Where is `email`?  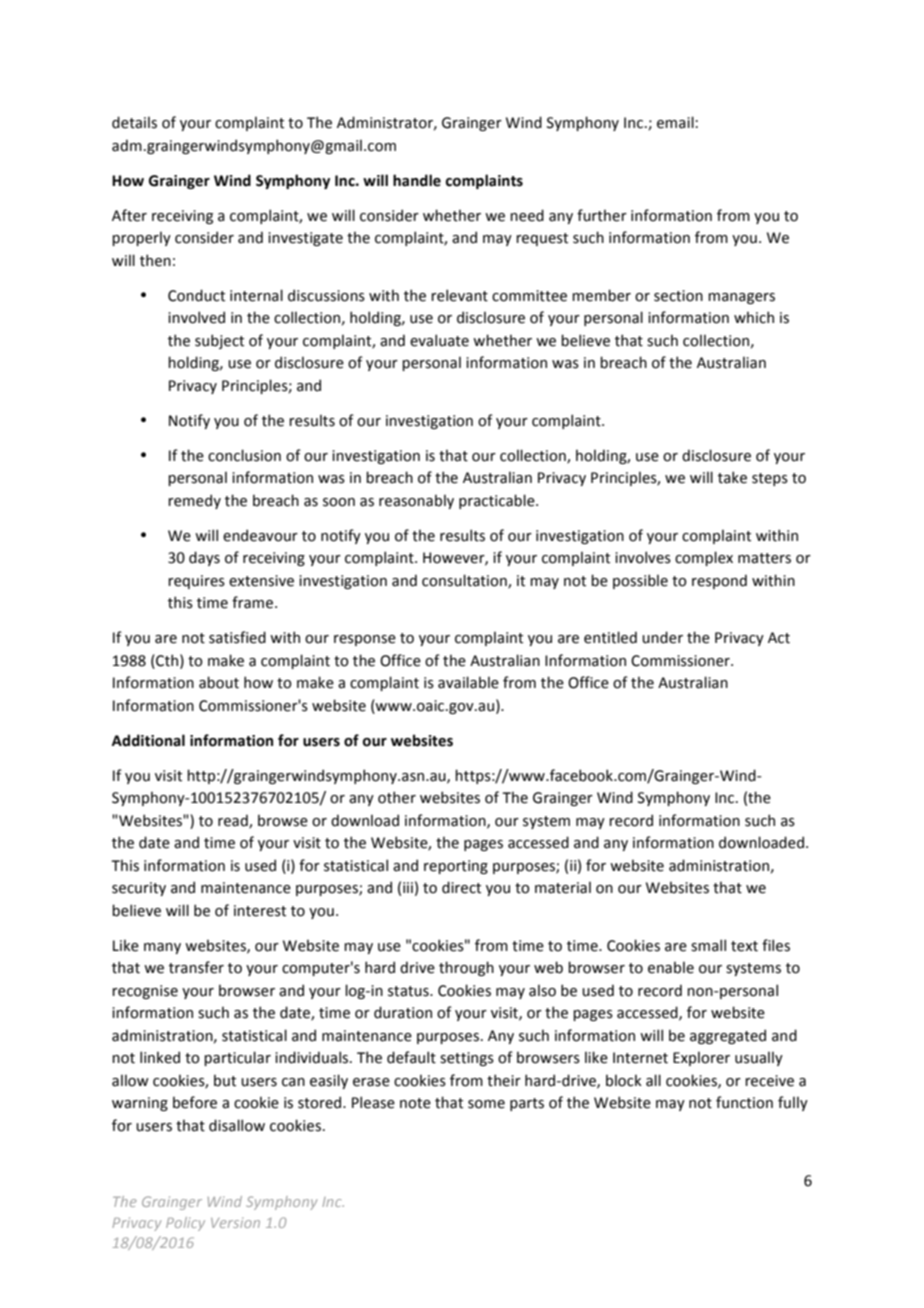 email is located at coordinates (675, 122).
